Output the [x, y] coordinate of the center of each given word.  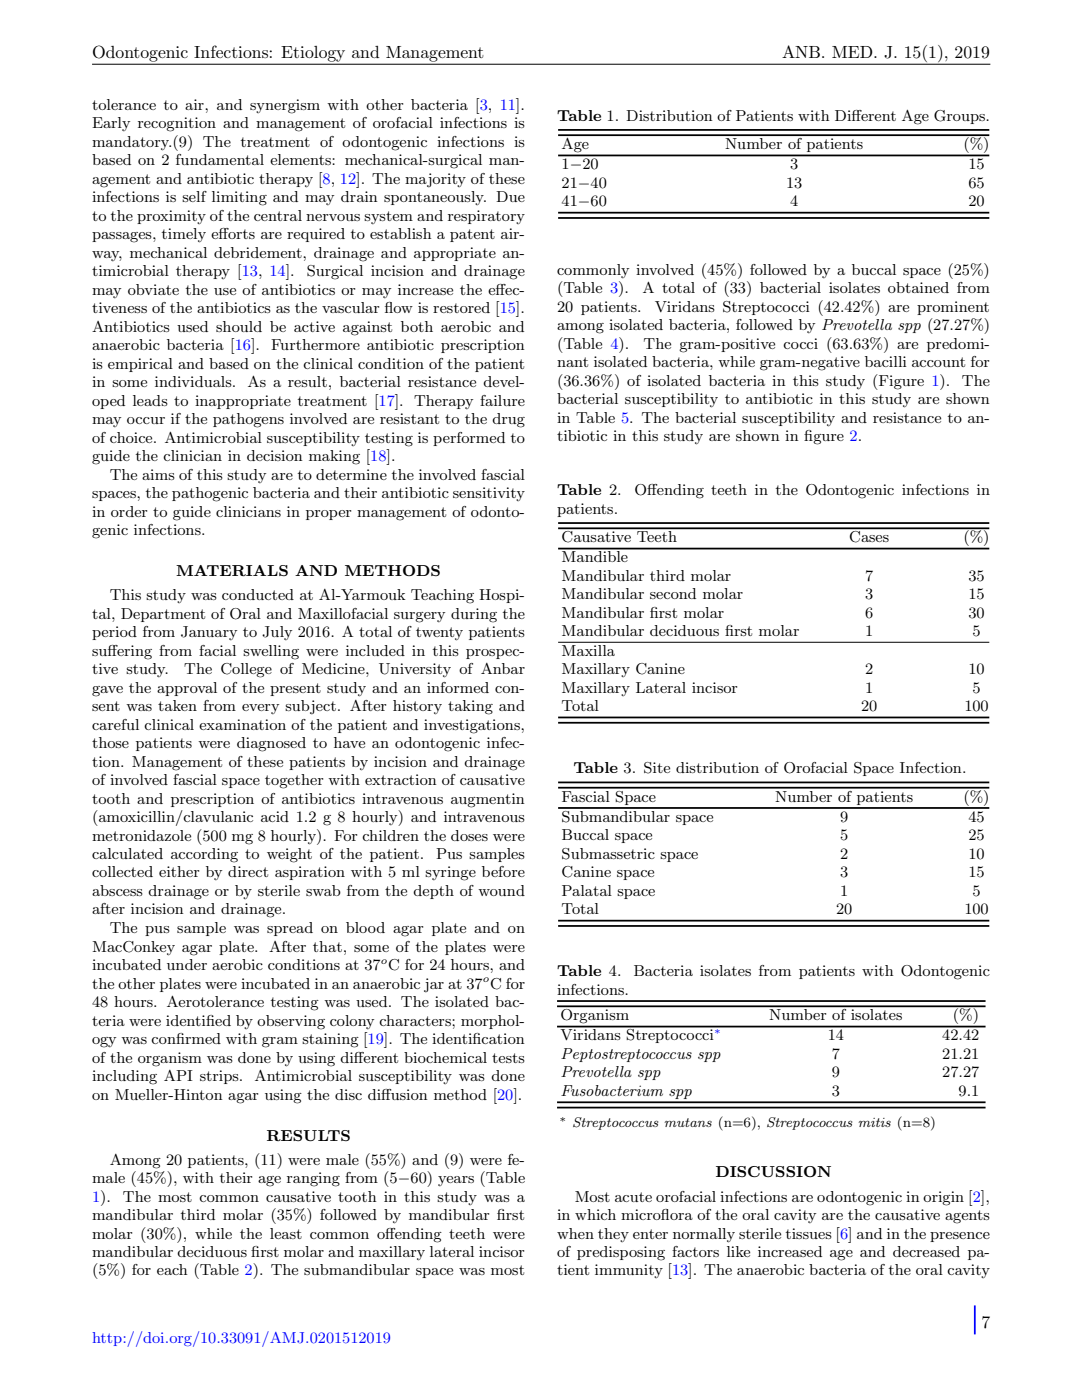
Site [657, 768]
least [286, 1233]
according [204, 855]
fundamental [220, 159]
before [503, 871]
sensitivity [489, 494]
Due [510, 196]
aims [158, 474]
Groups [960, 117]
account [938, 362]
